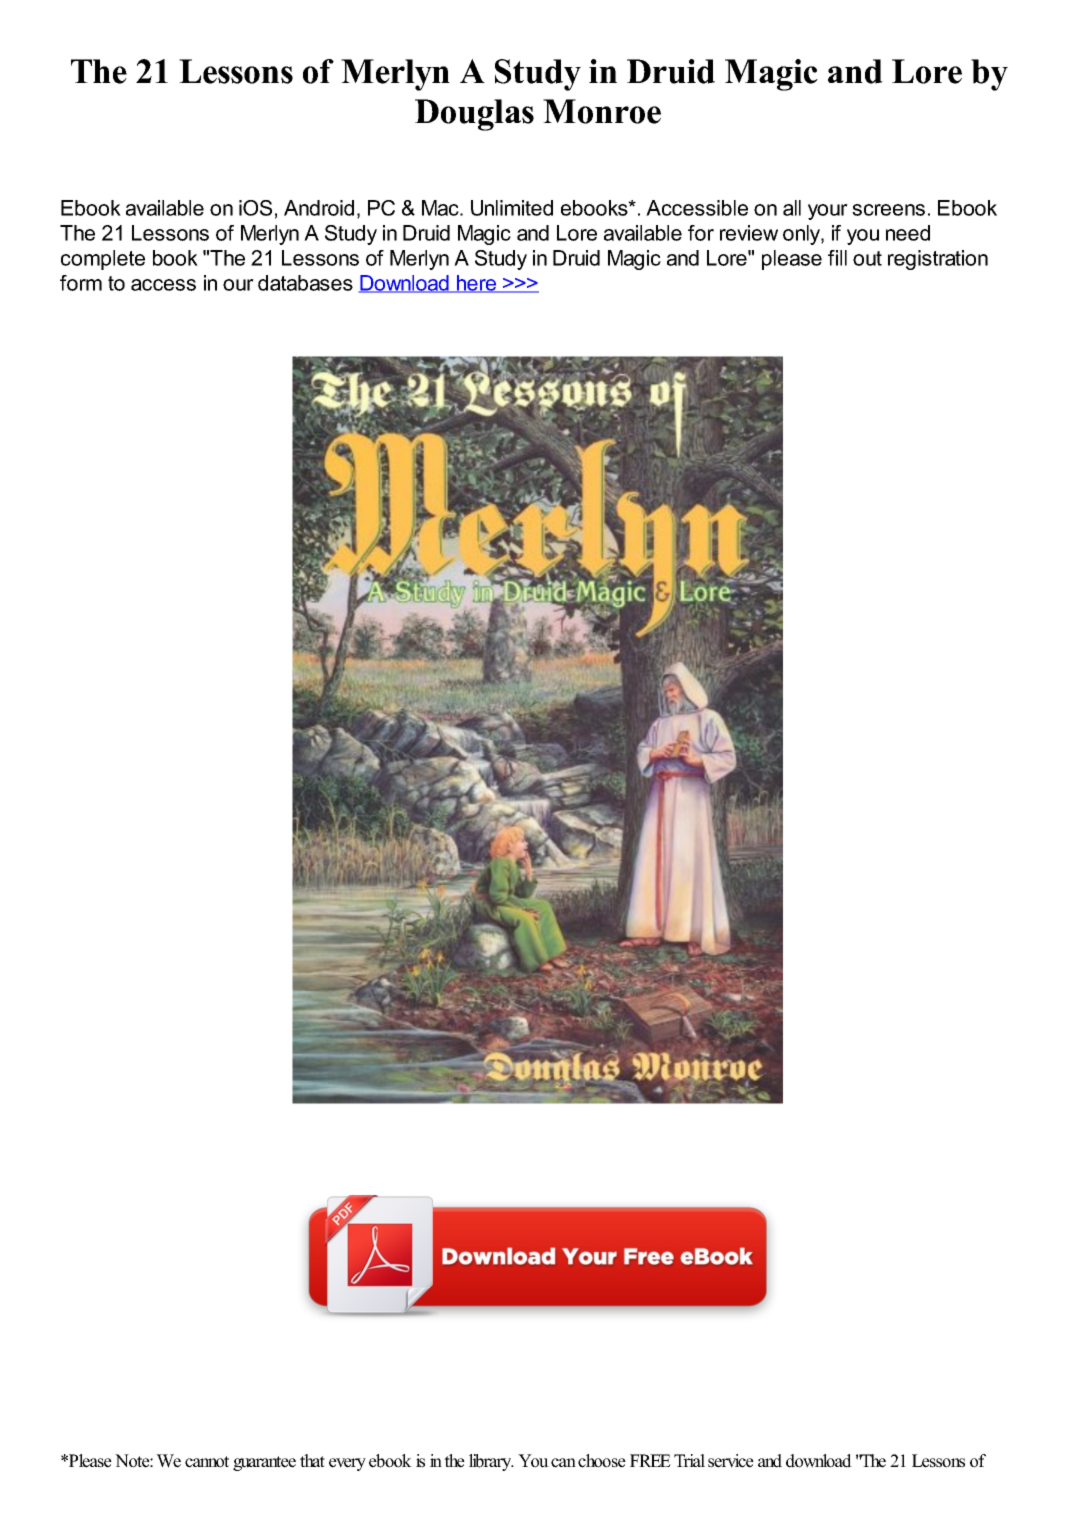 This screenshot has height=1524, width=1077. What do you see at coordinates (512, 208) in the screenshot?
I see `Unlimited` at bounding box center [512, 208].
